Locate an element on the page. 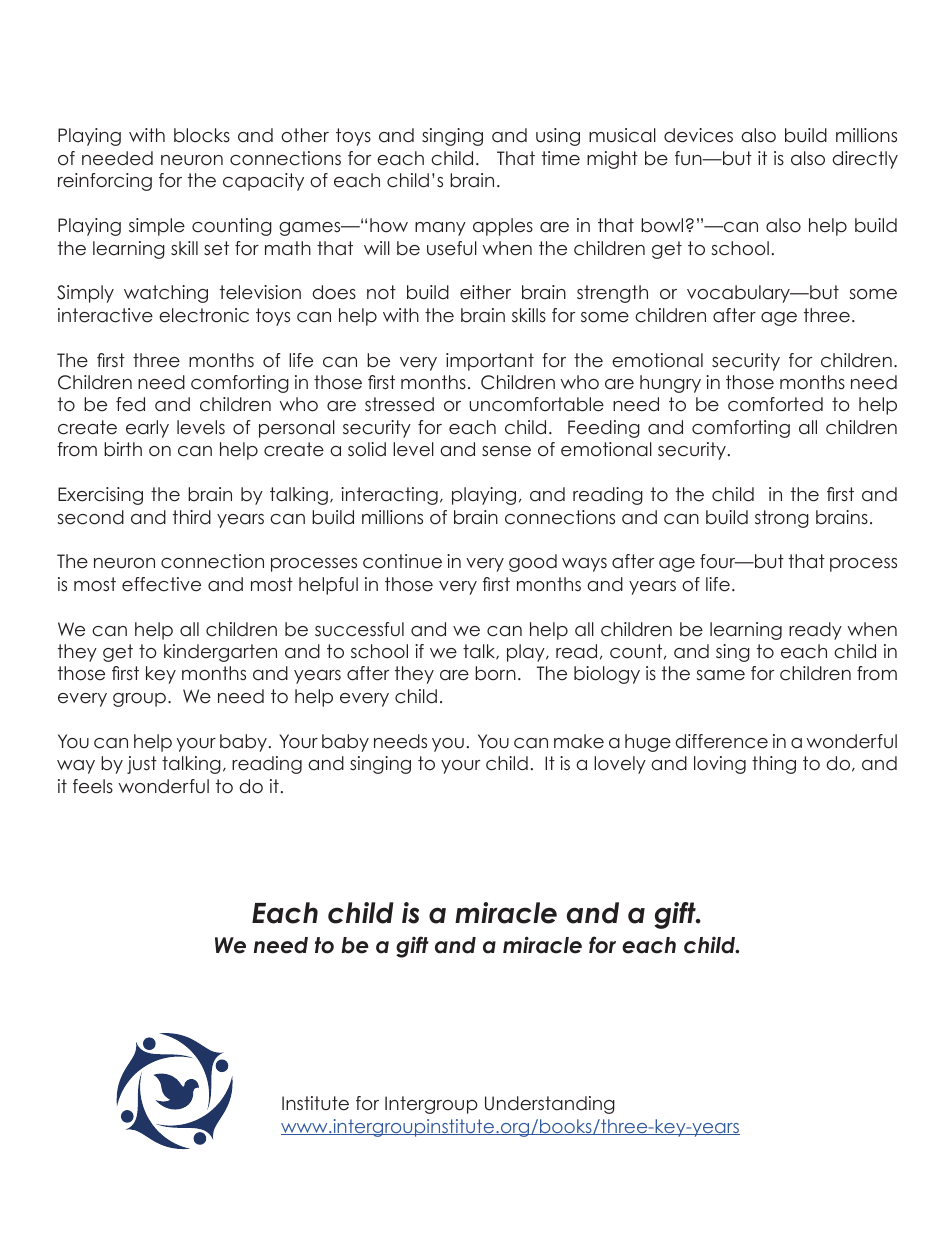  blocks is located at coordinates (202, 135).
